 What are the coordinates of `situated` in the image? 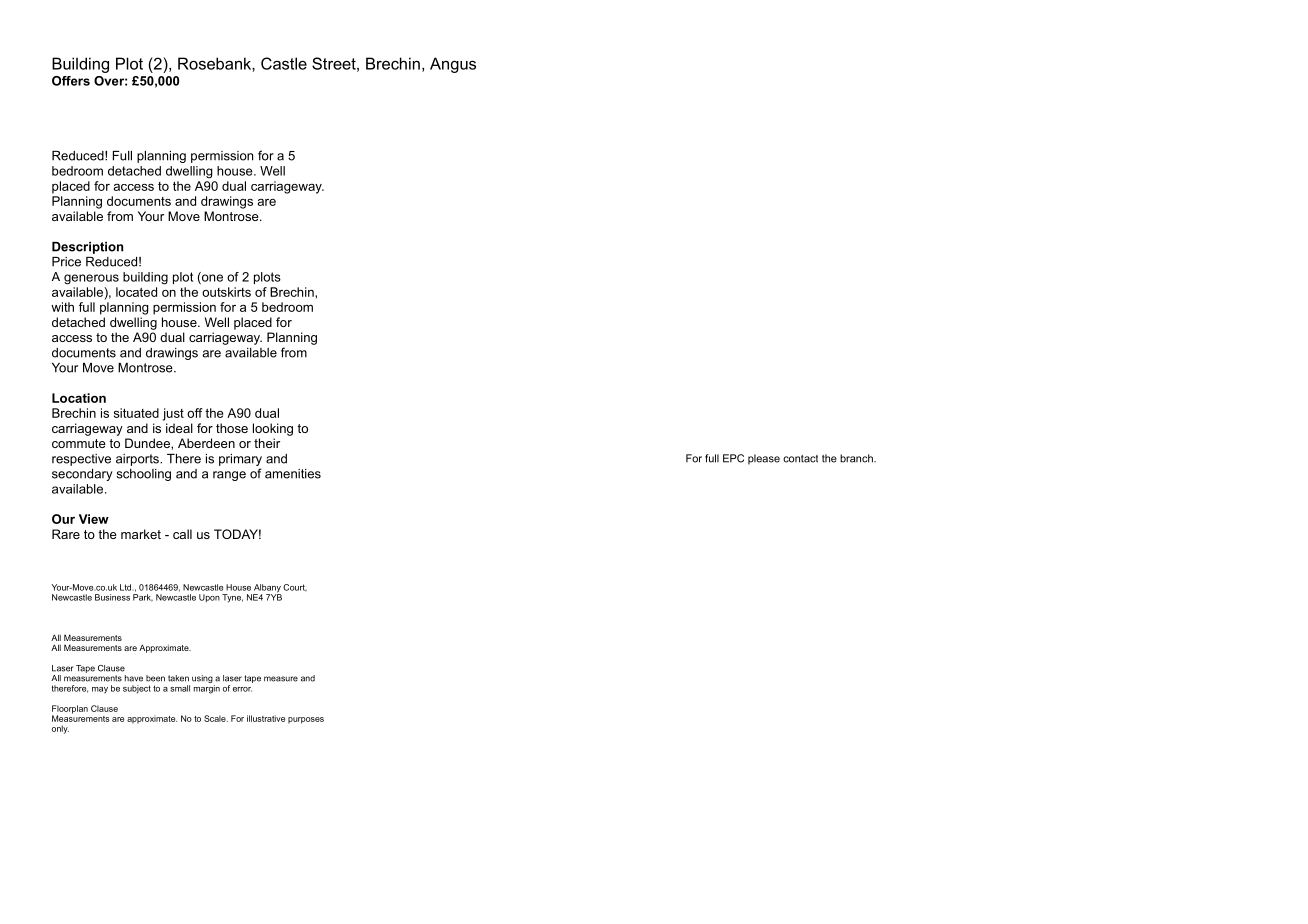 It's located at (136, 413).
